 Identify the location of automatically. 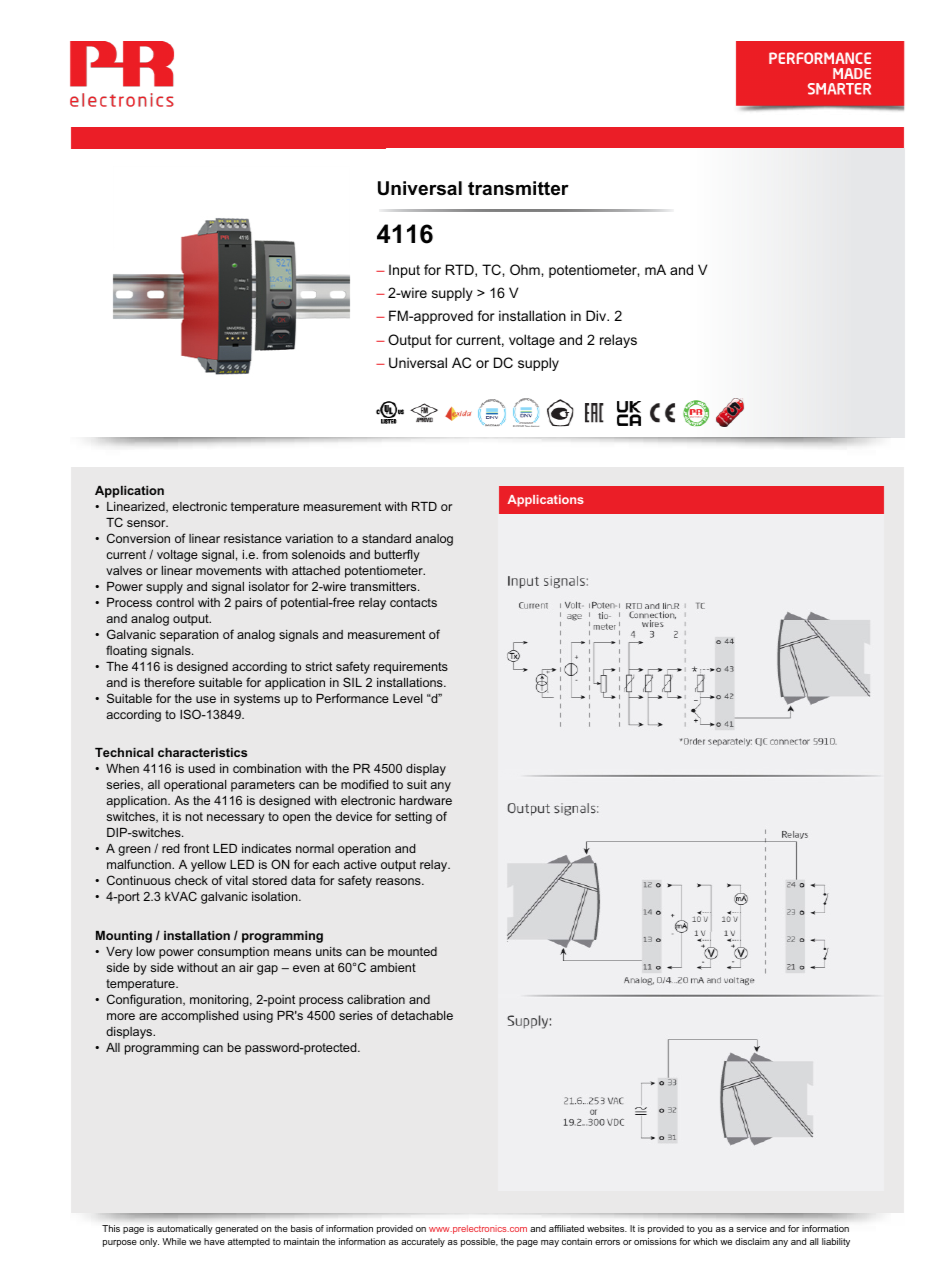
(185, 1229).
